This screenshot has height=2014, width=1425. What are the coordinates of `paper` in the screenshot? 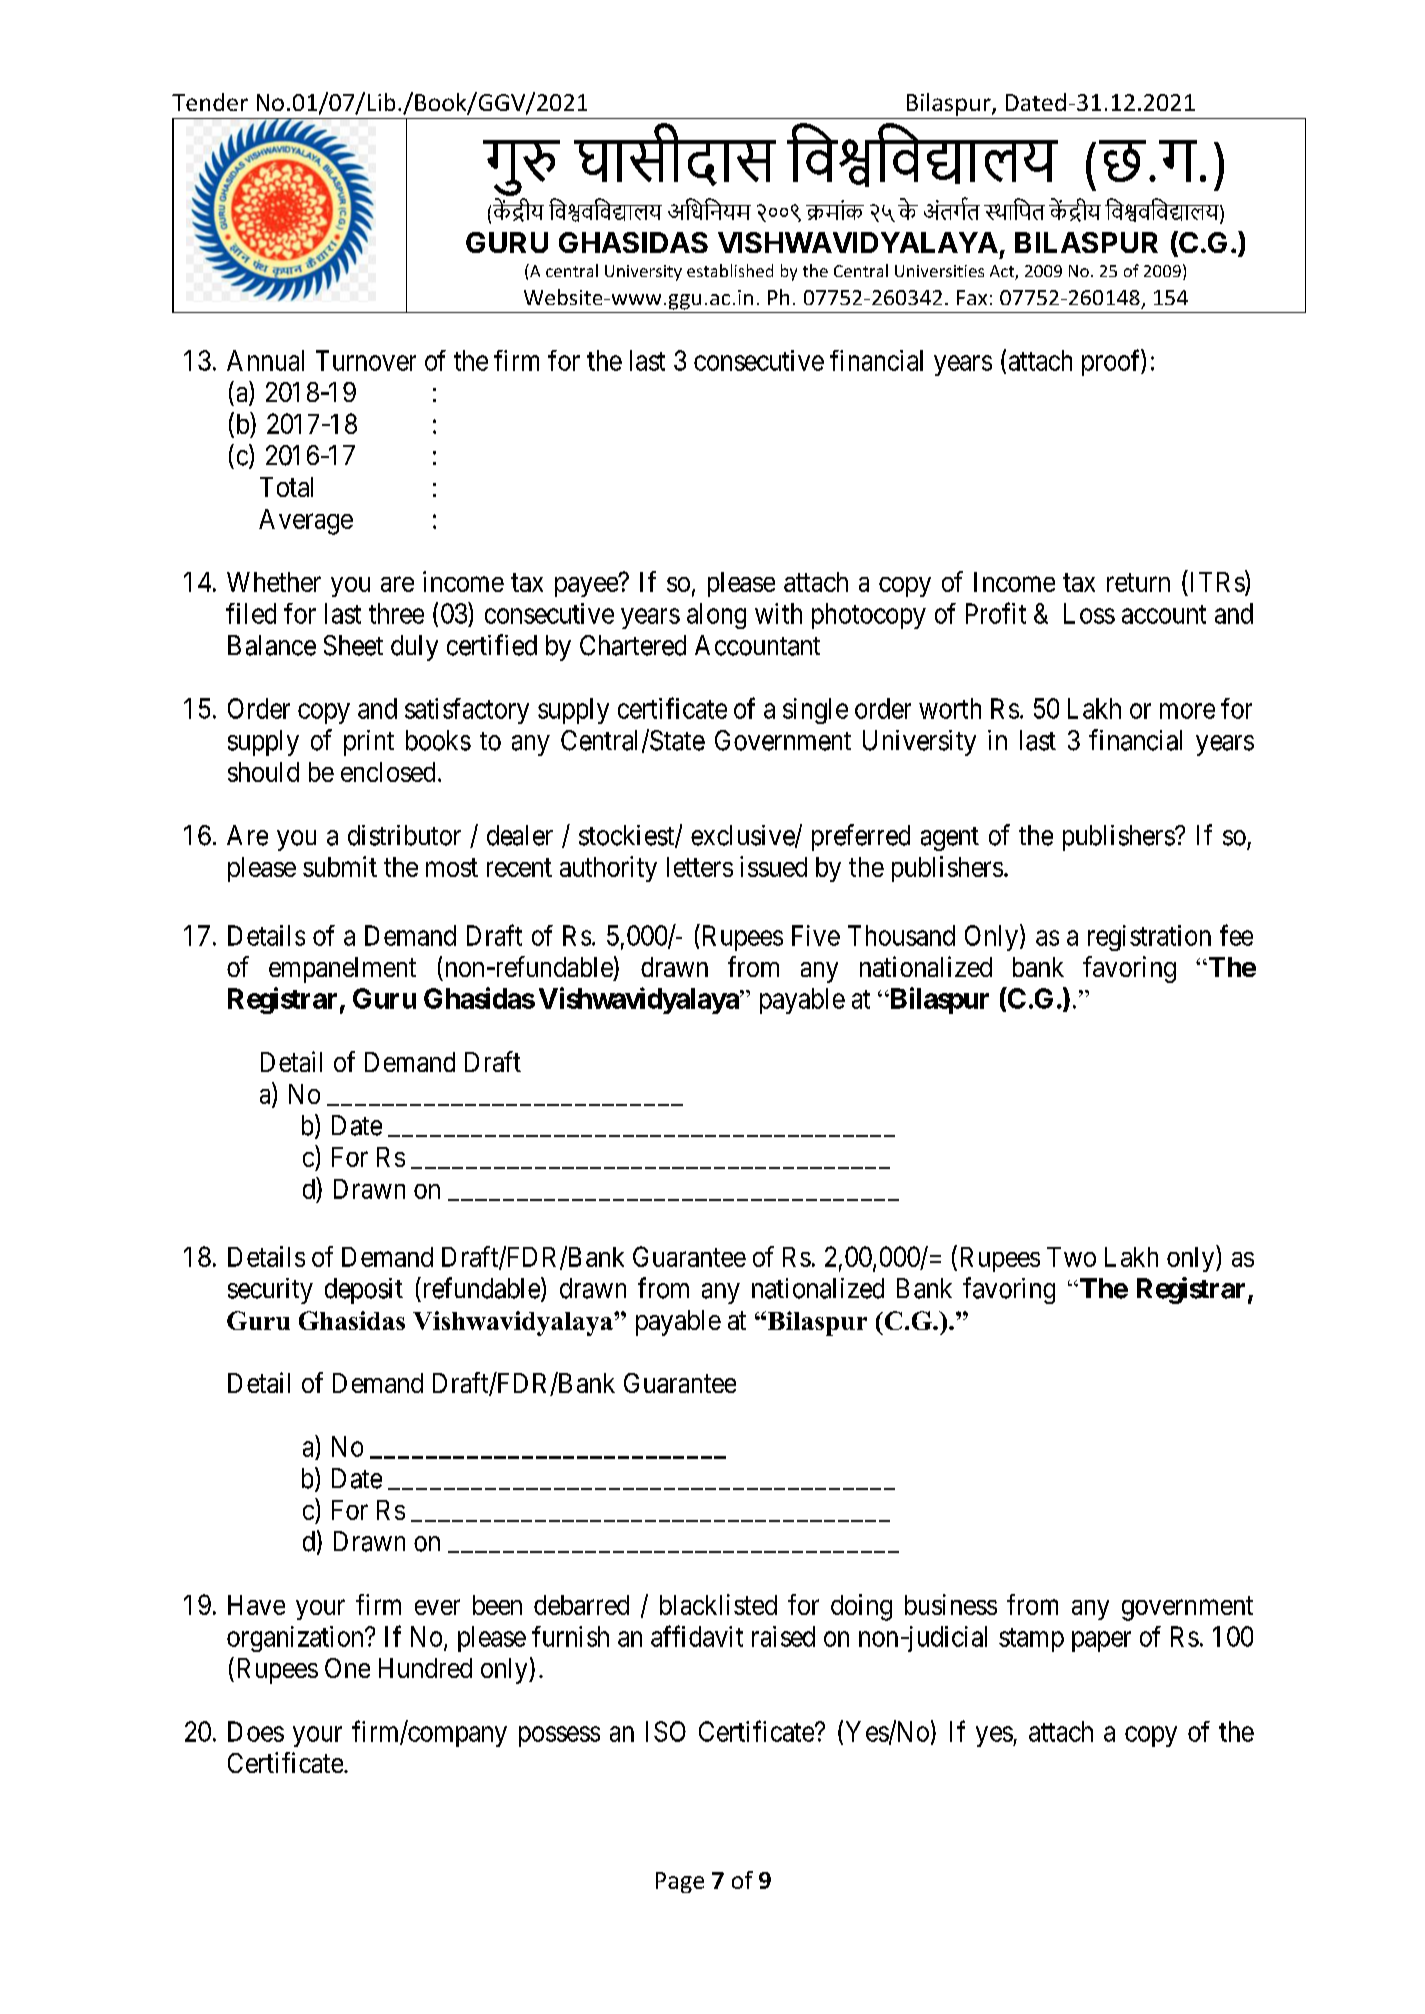 It's located at (1101, 1641).
